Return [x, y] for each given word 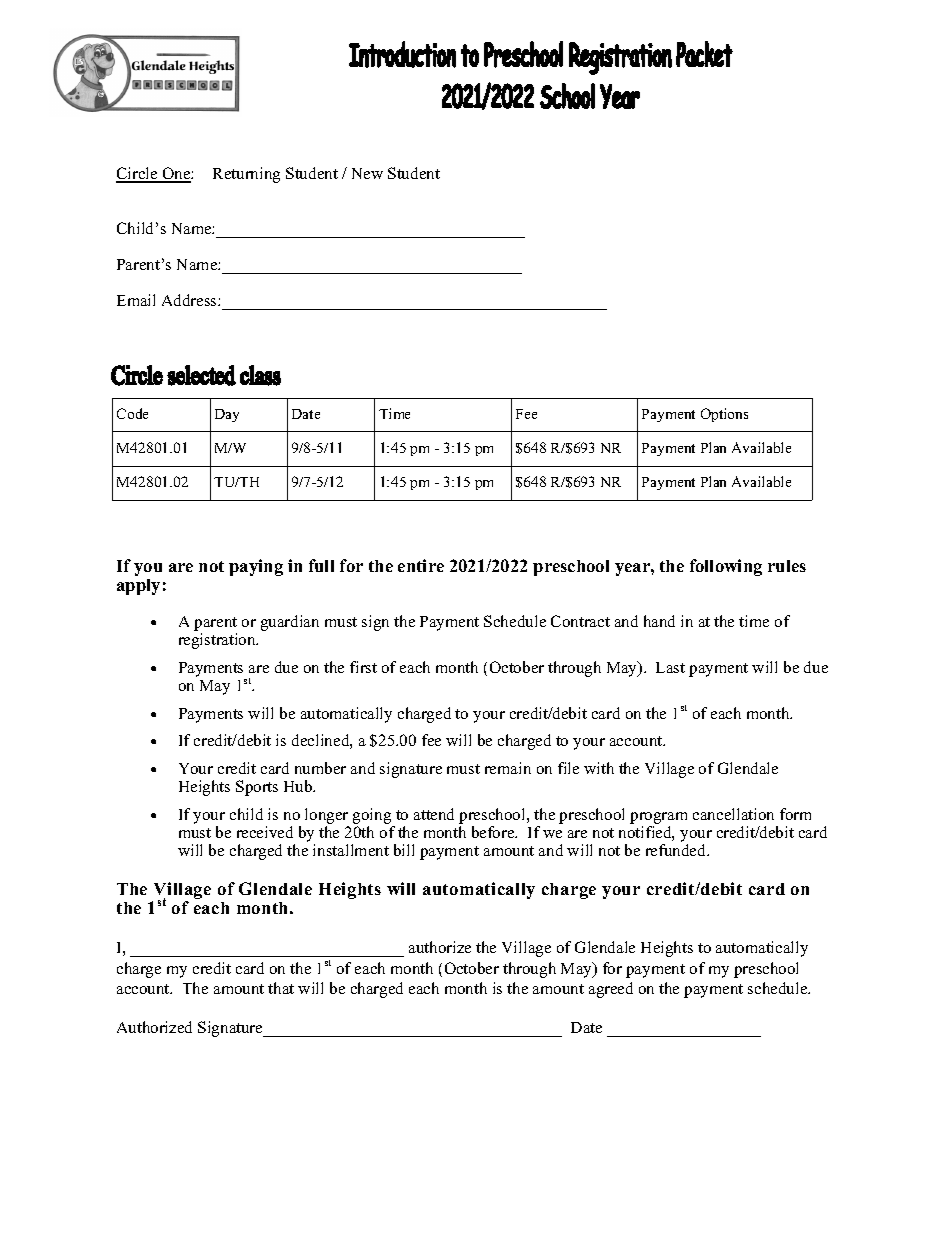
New [367, 173]
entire [421, 565]
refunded [677, 850]
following [726, 567]
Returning [246, 175]
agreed [611, 990]
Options [724, 415]
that [281, 988]
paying [256, 567]
